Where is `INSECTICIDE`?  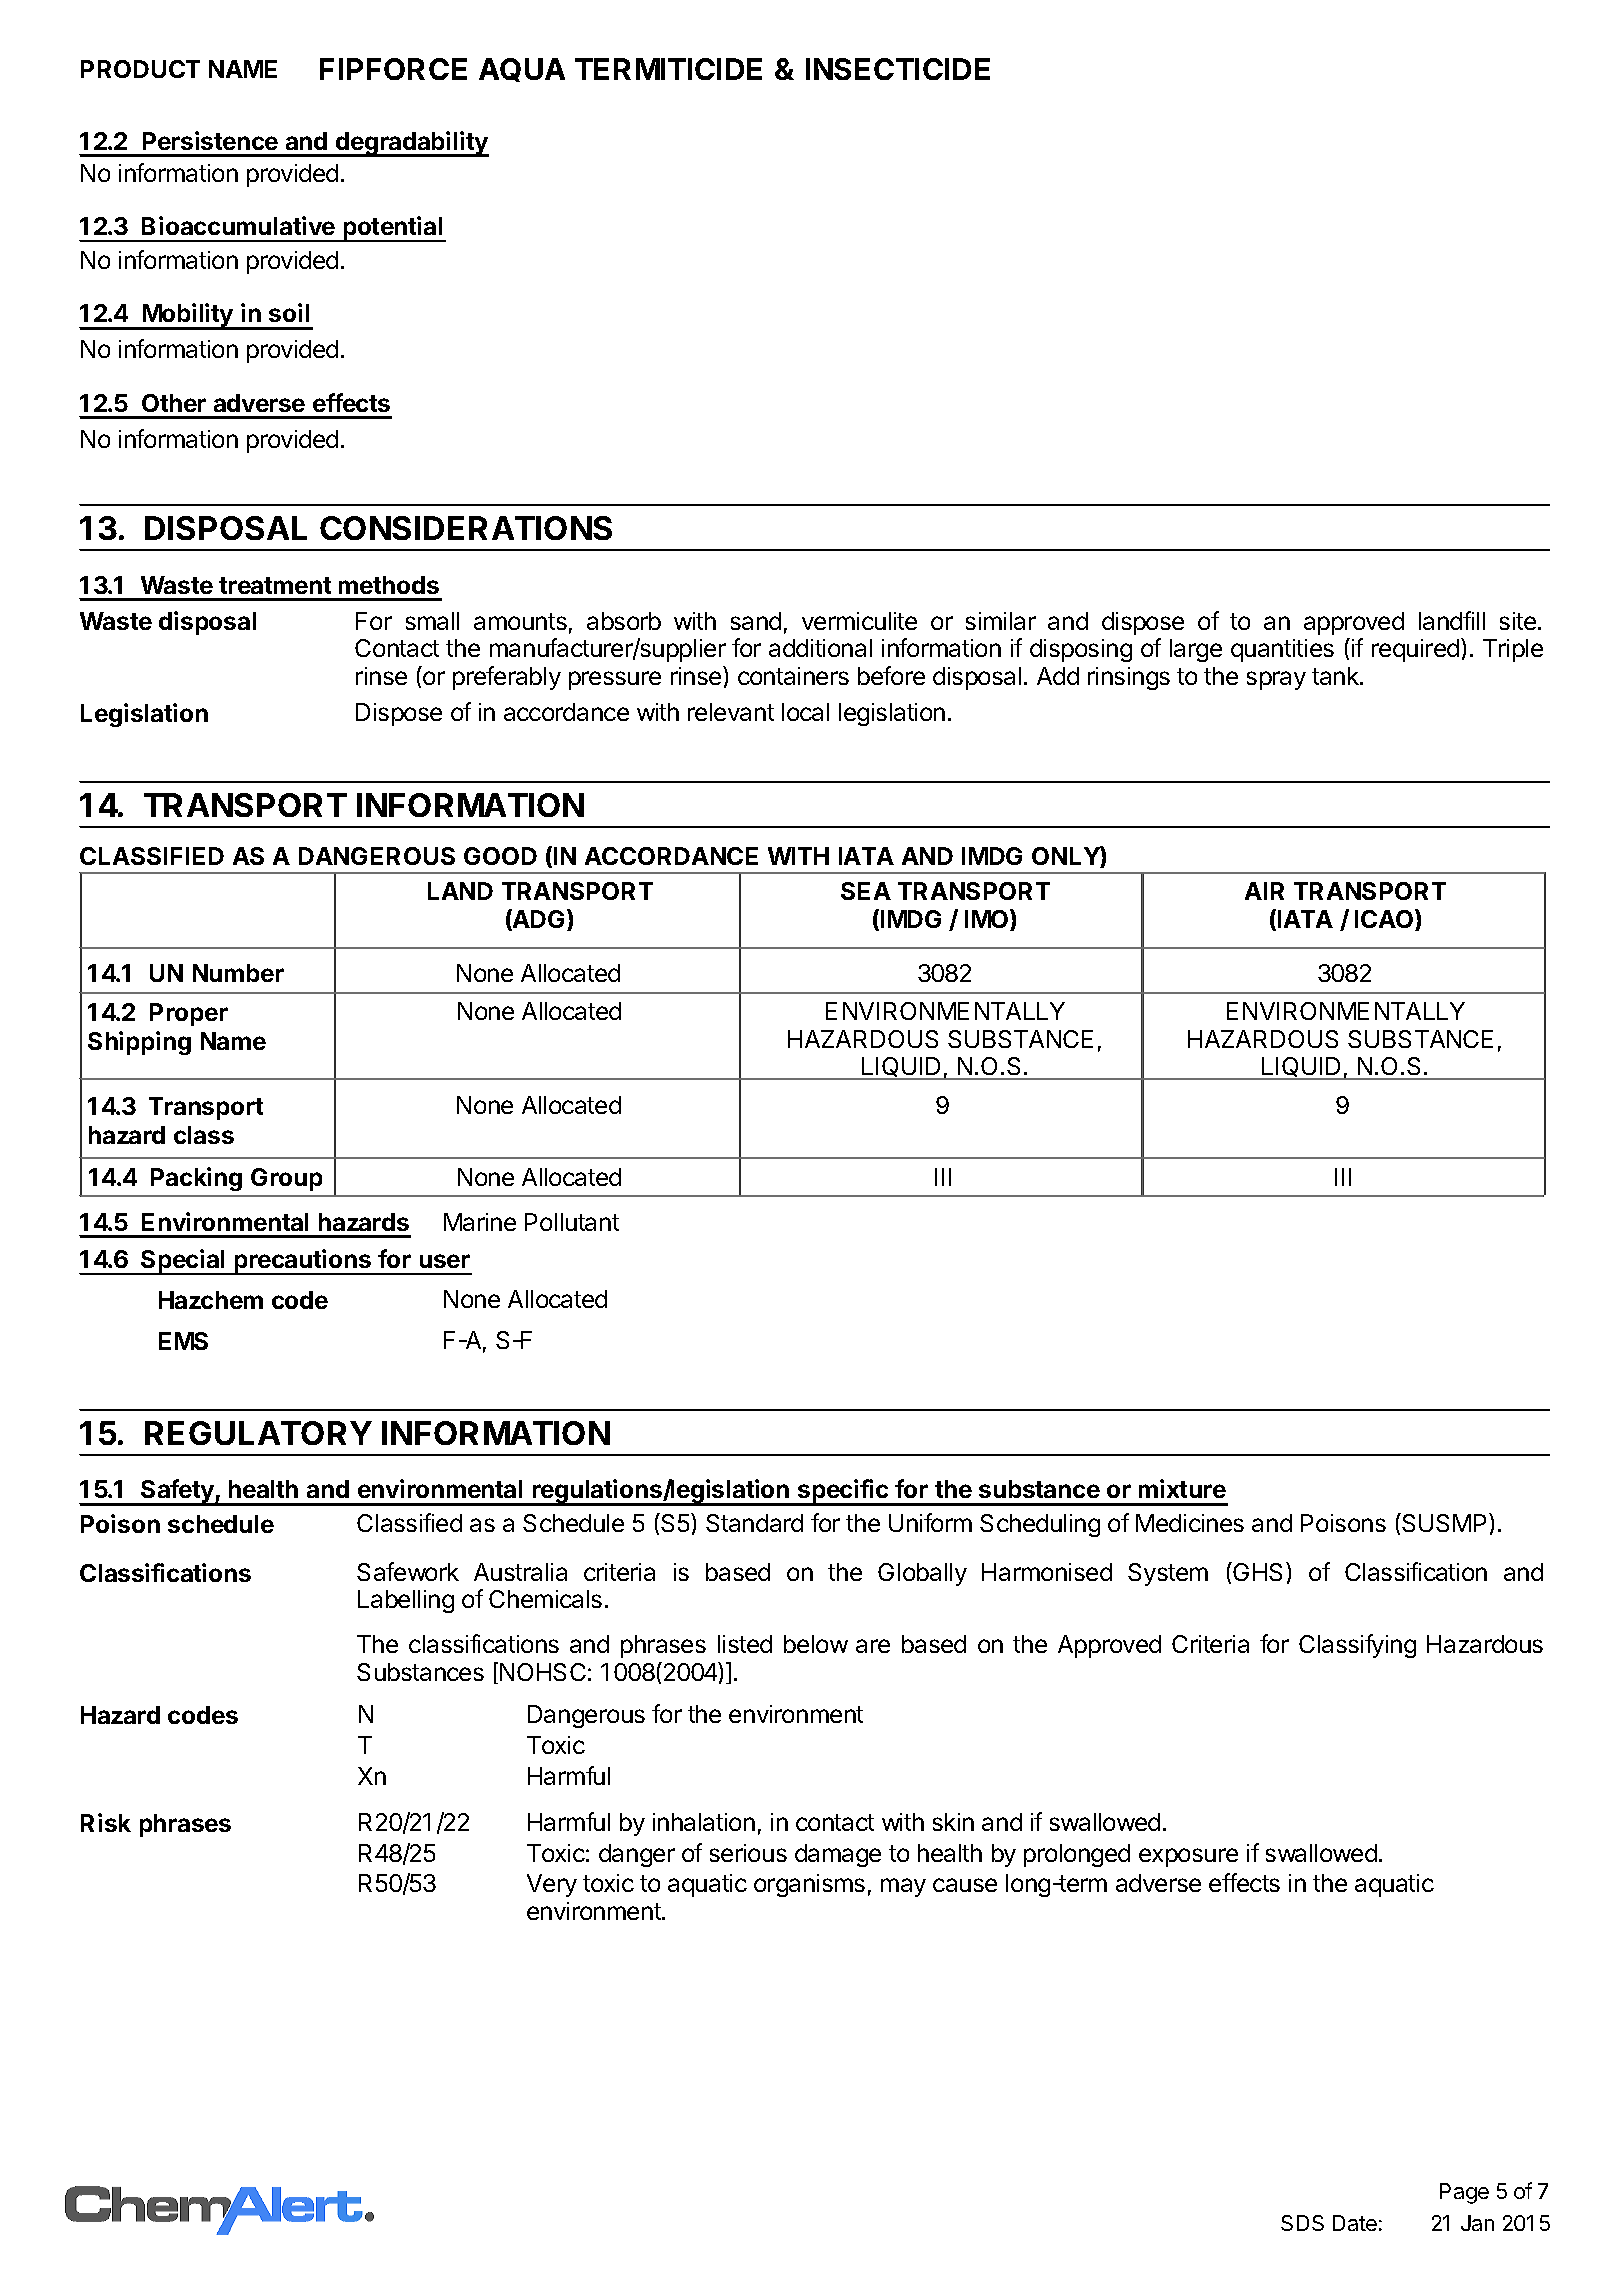 INSECTICIDE is located at coordinates (898, 69).
